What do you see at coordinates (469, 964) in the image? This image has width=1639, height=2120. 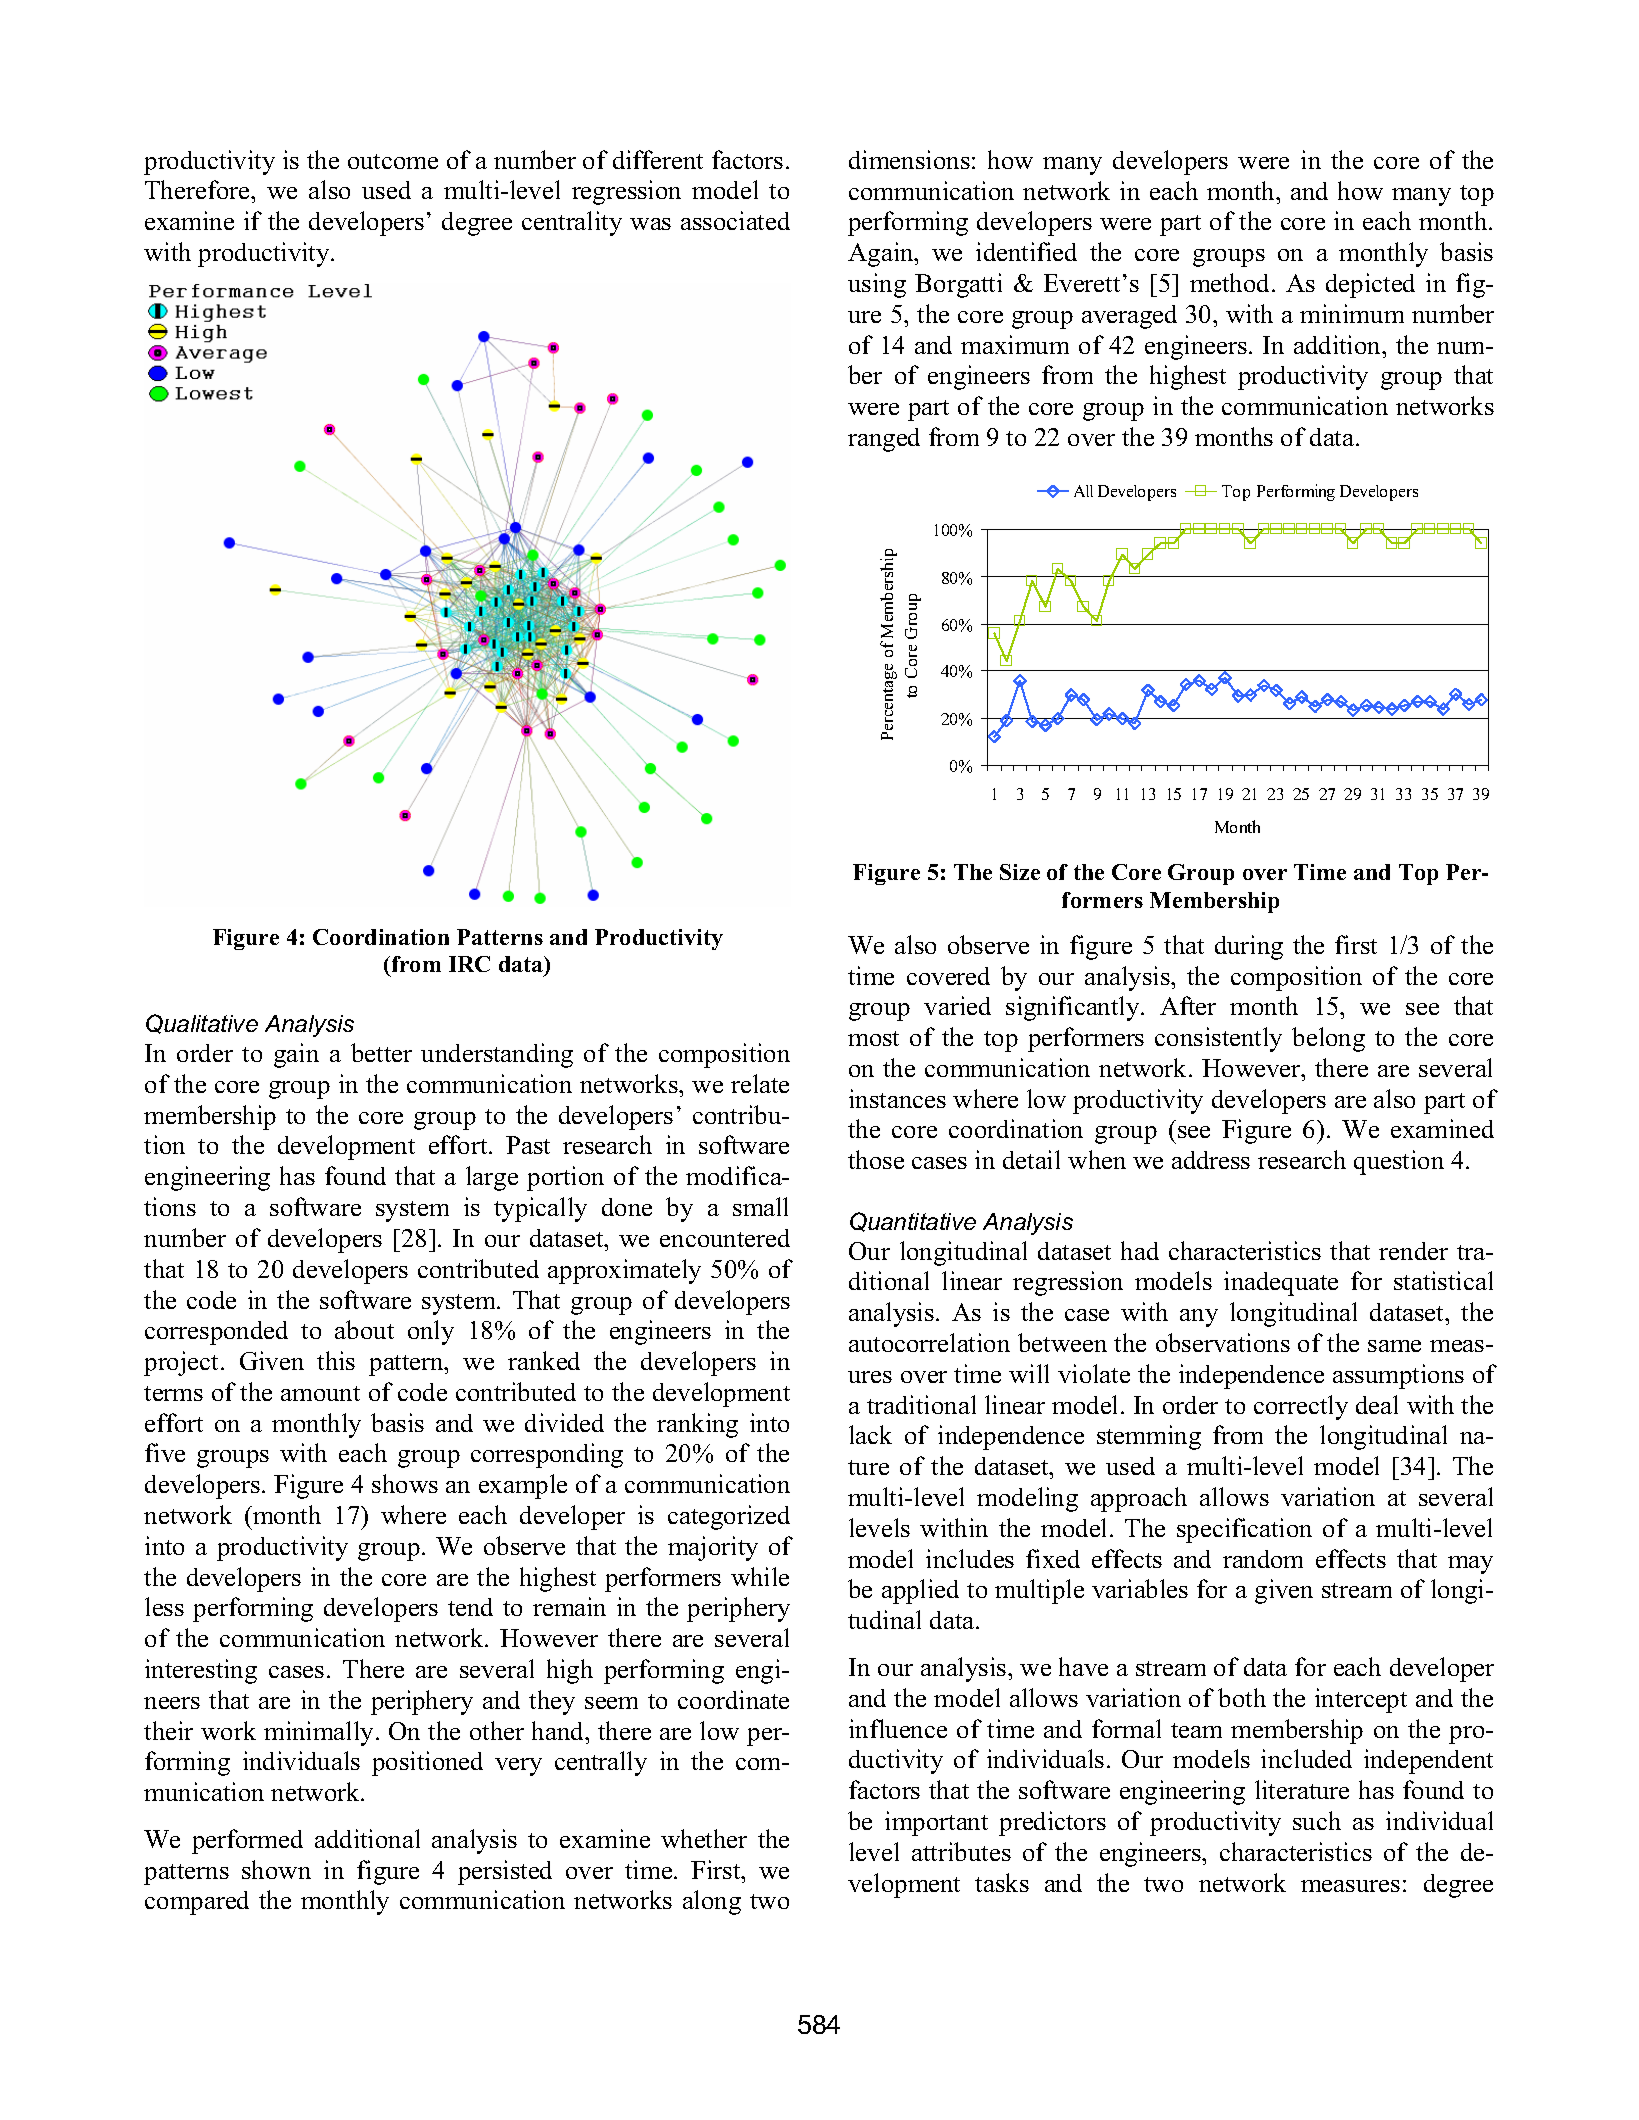 I see `IRC` at bounding box center [469, 964].
